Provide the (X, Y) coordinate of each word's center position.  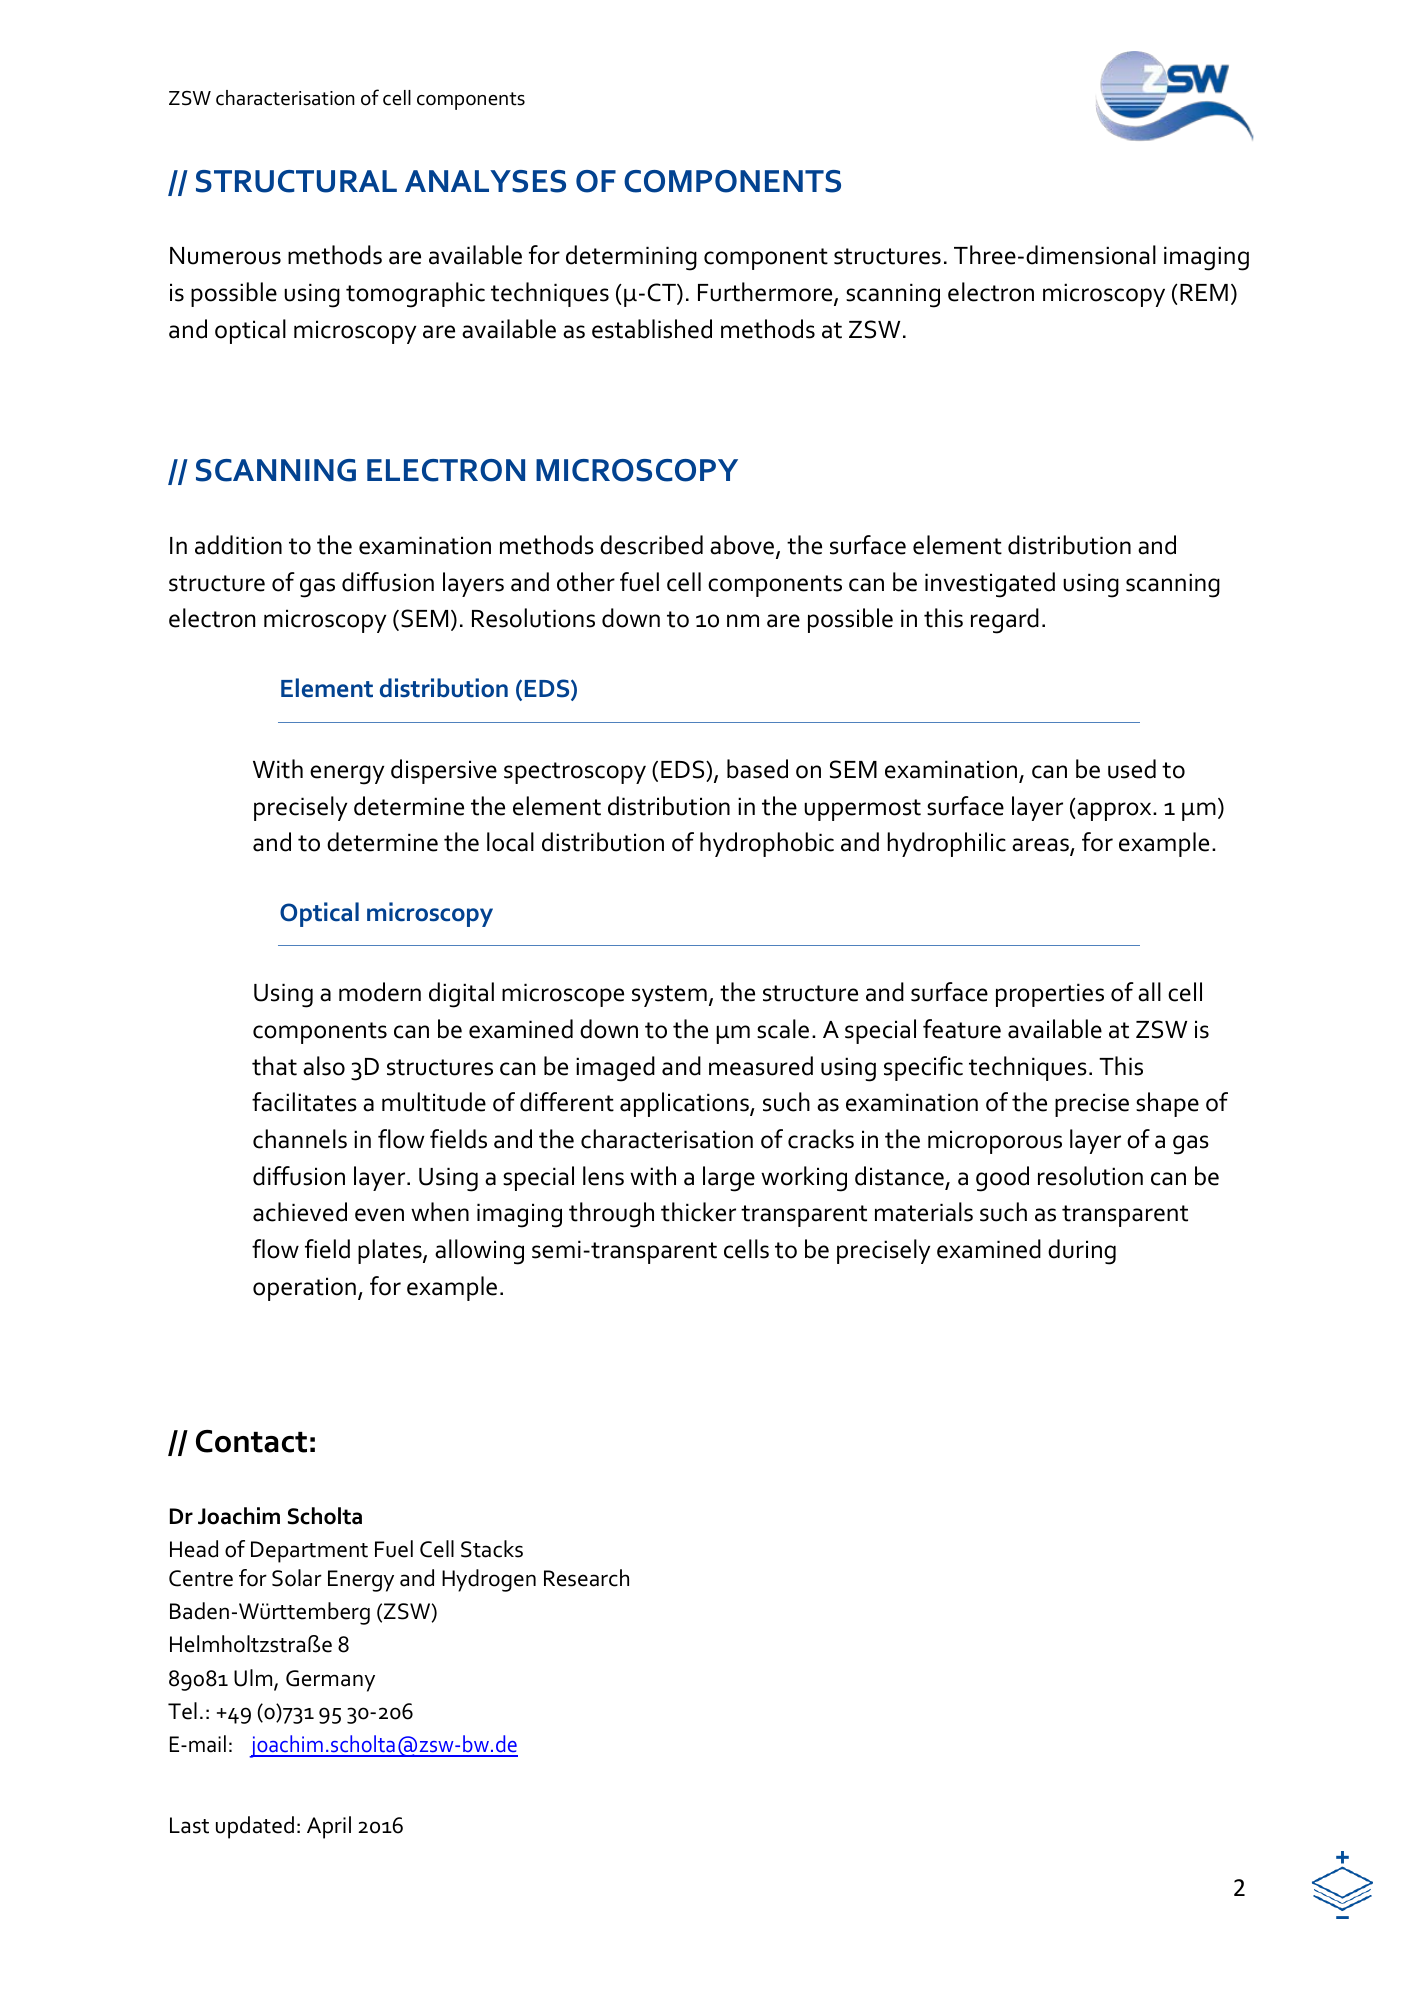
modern (380, 992)
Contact (251, 1441)
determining (631, 258)
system (669, 996)
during (1082, 1252)
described (651, 545)
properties (1050, 995)
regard (1005, 621)
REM (1204, 292)
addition (238, 545)
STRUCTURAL (296, 181)
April (329, 1827)
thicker (698, 1212)
